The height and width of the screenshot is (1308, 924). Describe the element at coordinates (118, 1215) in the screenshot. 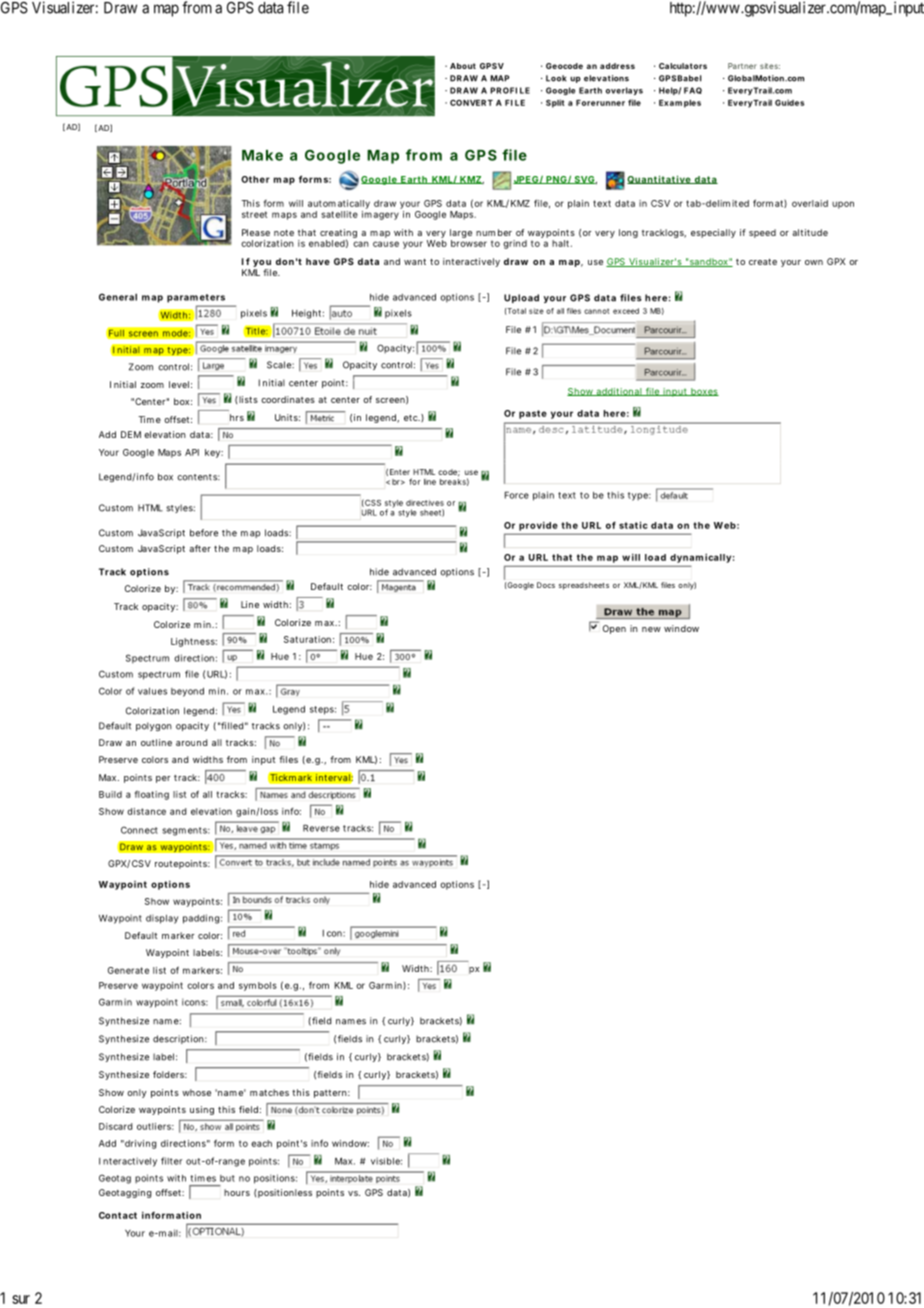

I see `Contact` at that location.
